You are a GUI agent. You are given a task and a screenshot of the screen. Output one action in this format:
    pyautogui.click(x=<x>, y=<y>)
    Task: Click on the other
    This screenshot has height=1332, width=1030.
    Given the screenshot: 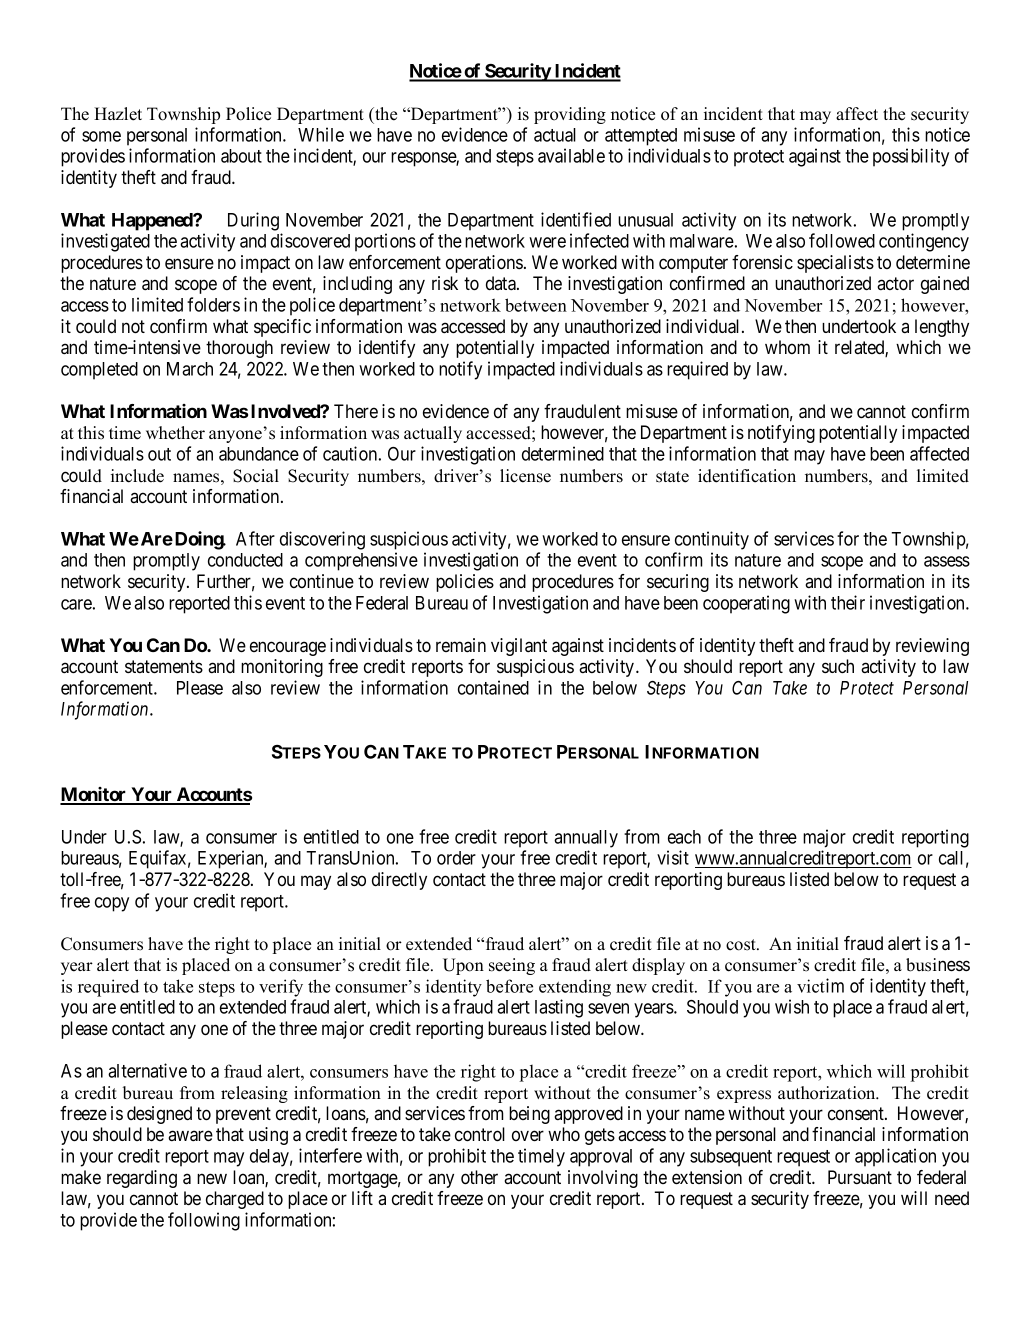 What is the action you would take?
    pyautogui.click(x=479, y=1177)
